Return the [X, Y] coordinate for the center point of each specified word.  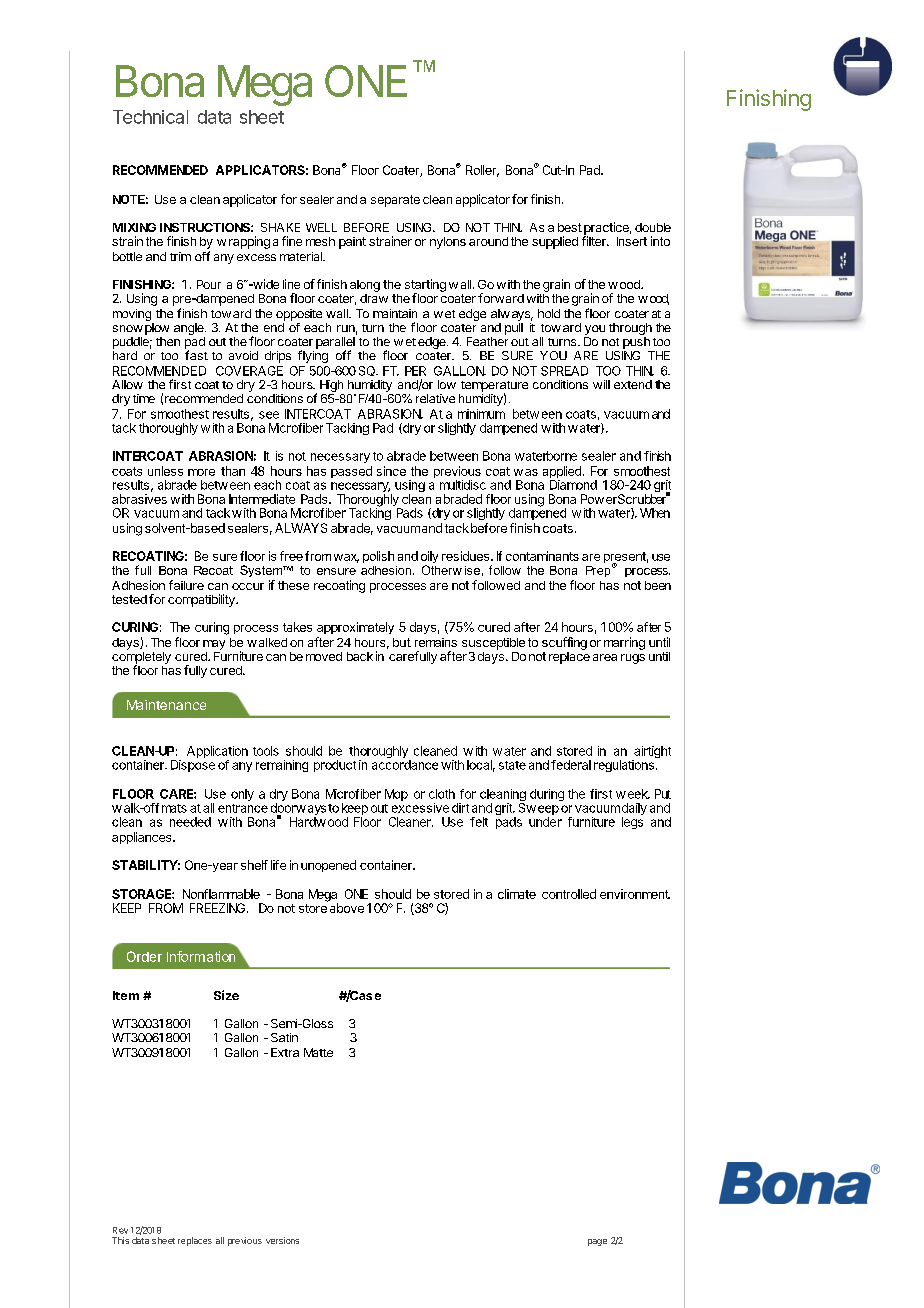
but [402, 642]
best [570, 227]
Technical [150, 117]
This [120, 1240]
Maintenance [166, 705]
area [605, 657]
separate [395, 201]
